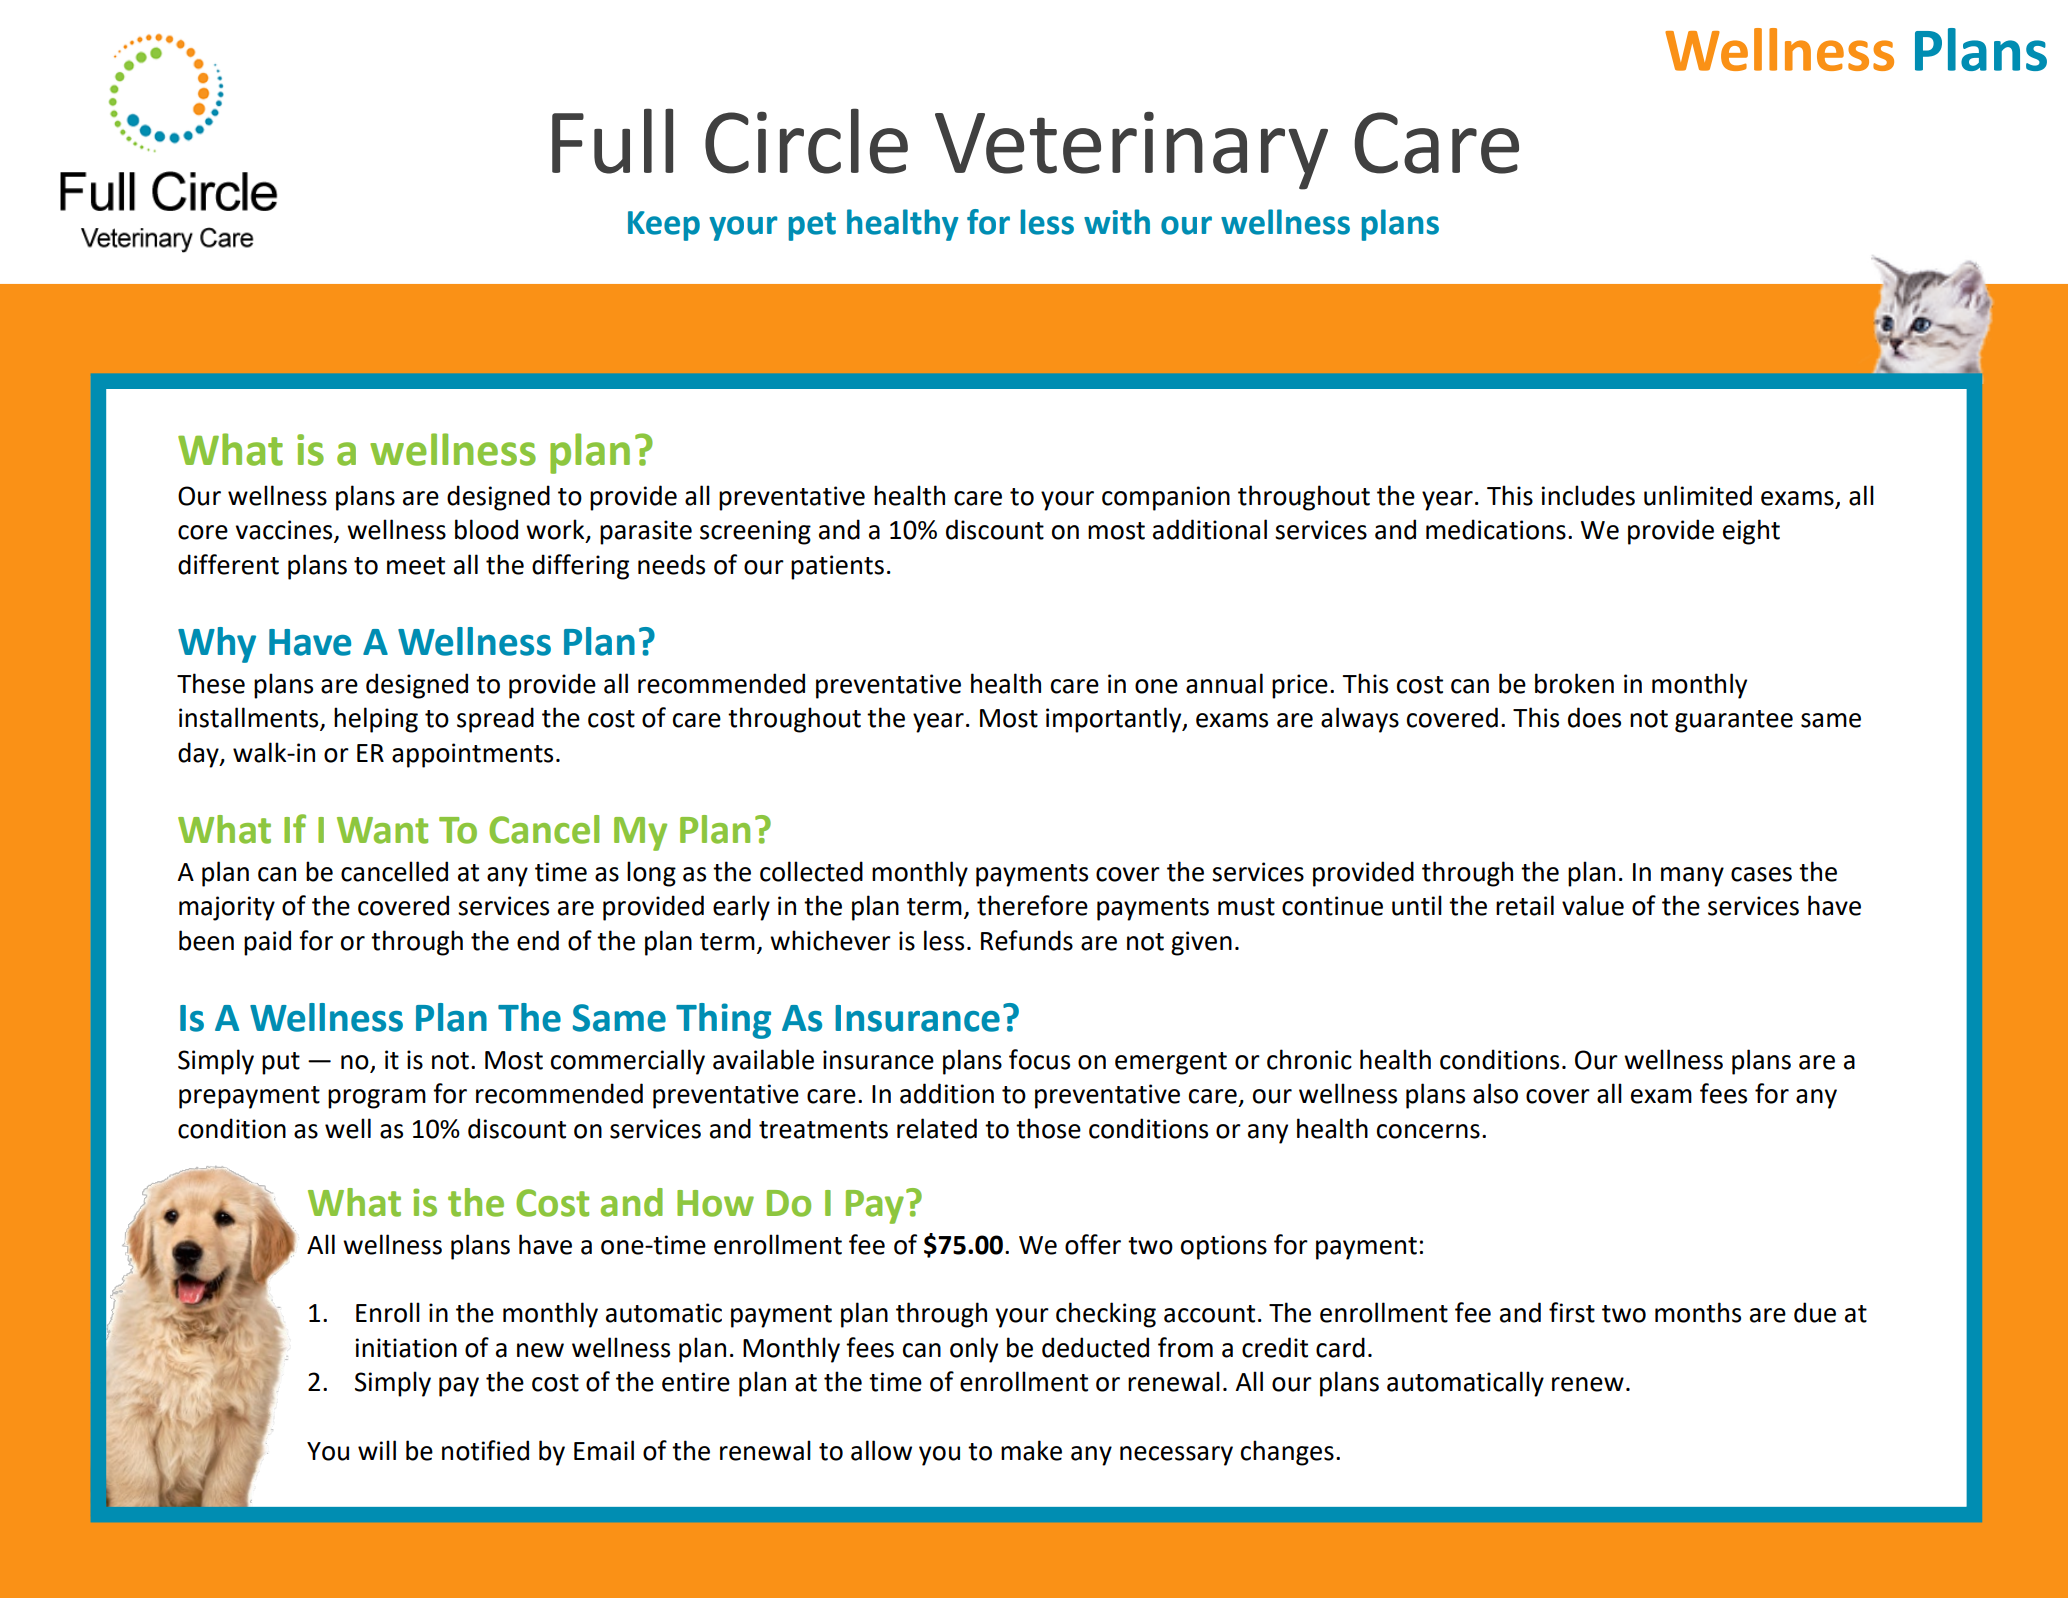 The height and width of the image is (1598, 2068). What do you see at coordinates (1574, 683) in the image?
I see `broken` at bounding box center [1574, 683].
